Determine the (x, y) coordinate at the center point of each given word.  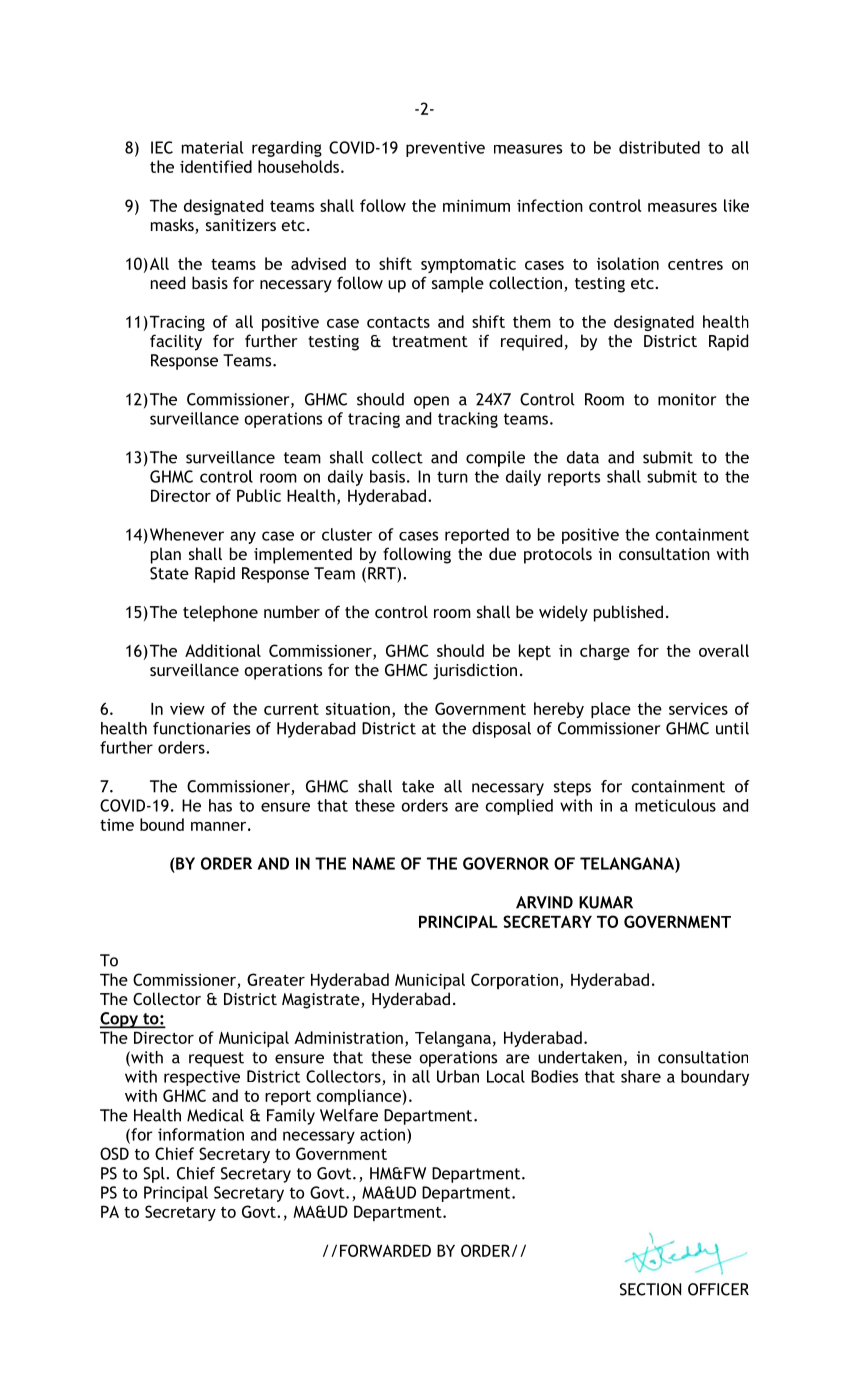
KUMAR (606, 902)
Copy (120, 1020)
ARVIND (544, 902)
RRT (383, 574)
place (611, 710)
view (187, 709)
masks (173, 226)
